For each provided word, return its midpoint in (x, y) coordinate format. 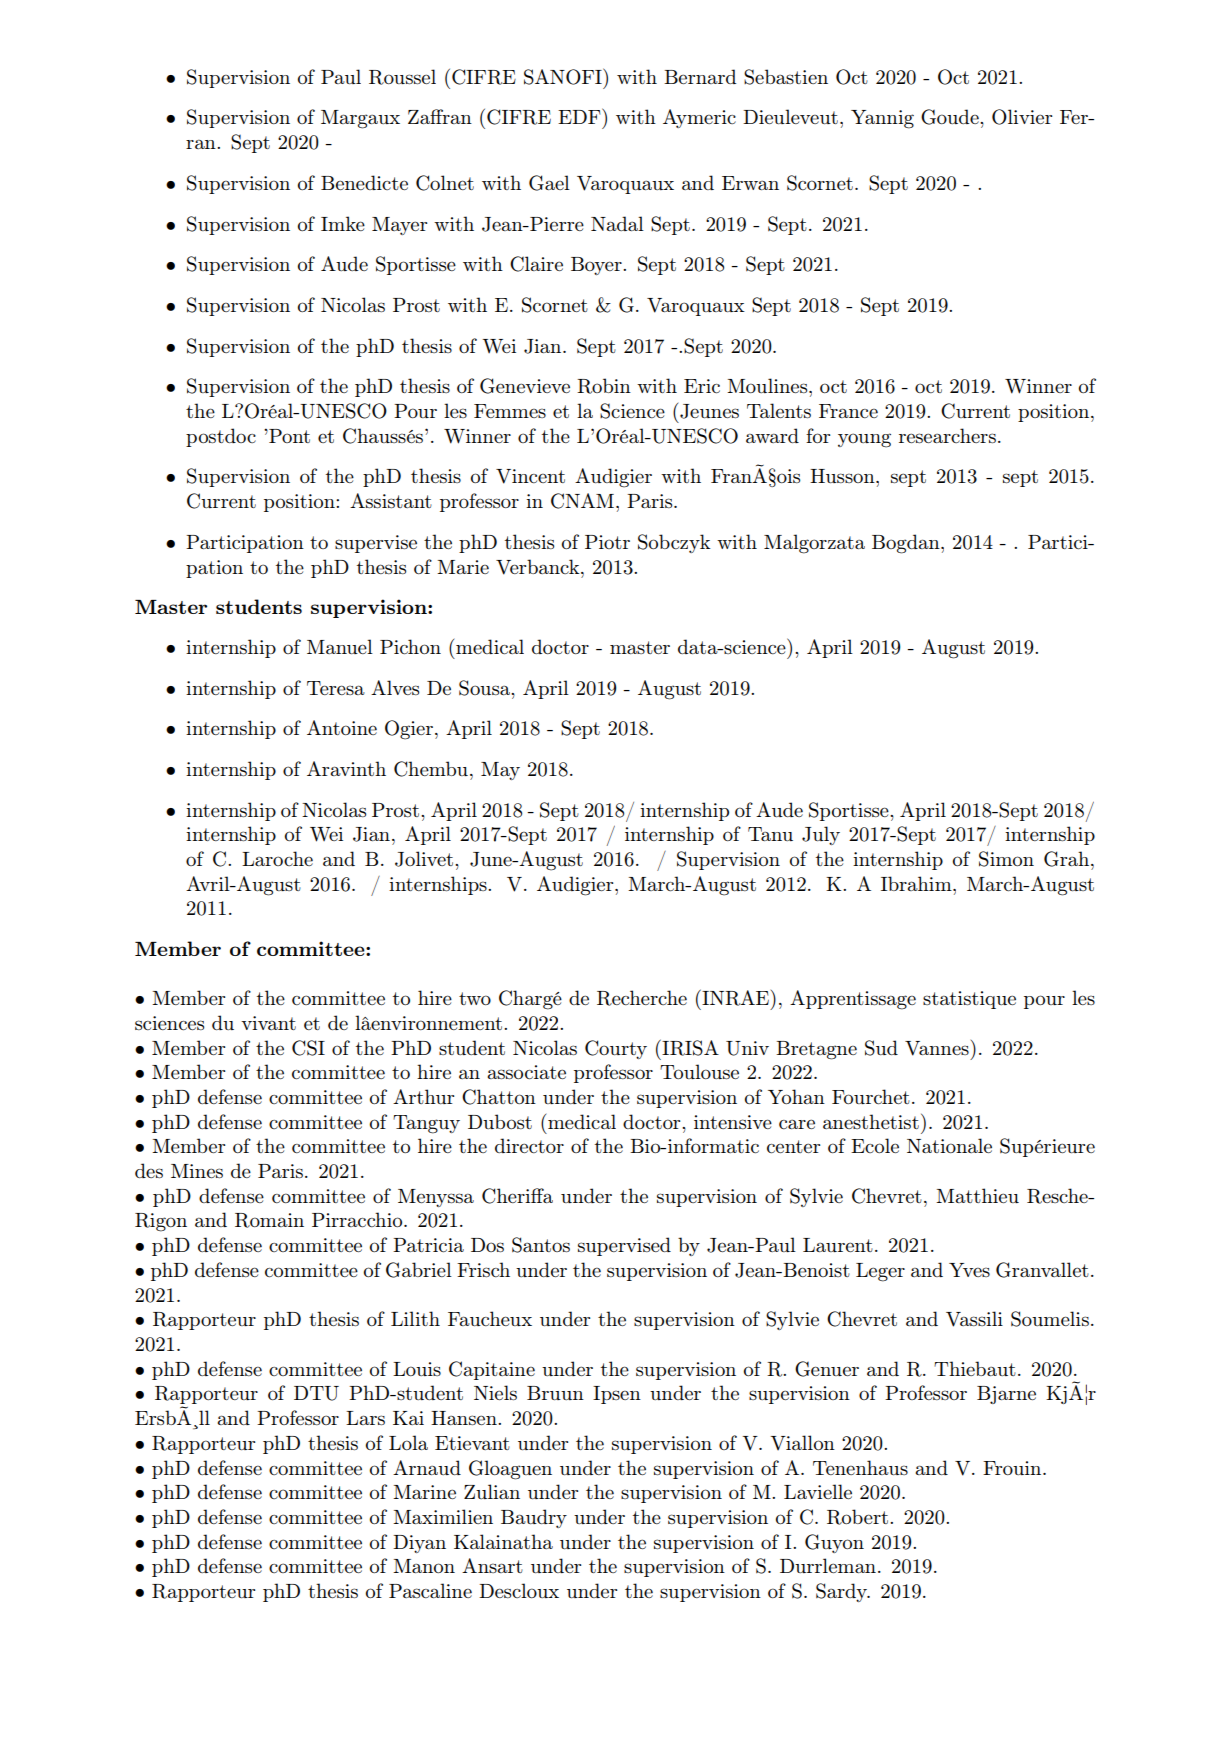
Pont (288, 436)
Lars (365, 1418)
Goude (951, 117)
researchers (947, 435)
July (821, 835)
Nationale (949, 1145)
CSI (308, 1048)
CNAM (582, 501)
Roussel (402, 77)
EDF (580, 116)
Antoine (342, 727)
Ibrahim (917, 883)
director (529, 1145)
